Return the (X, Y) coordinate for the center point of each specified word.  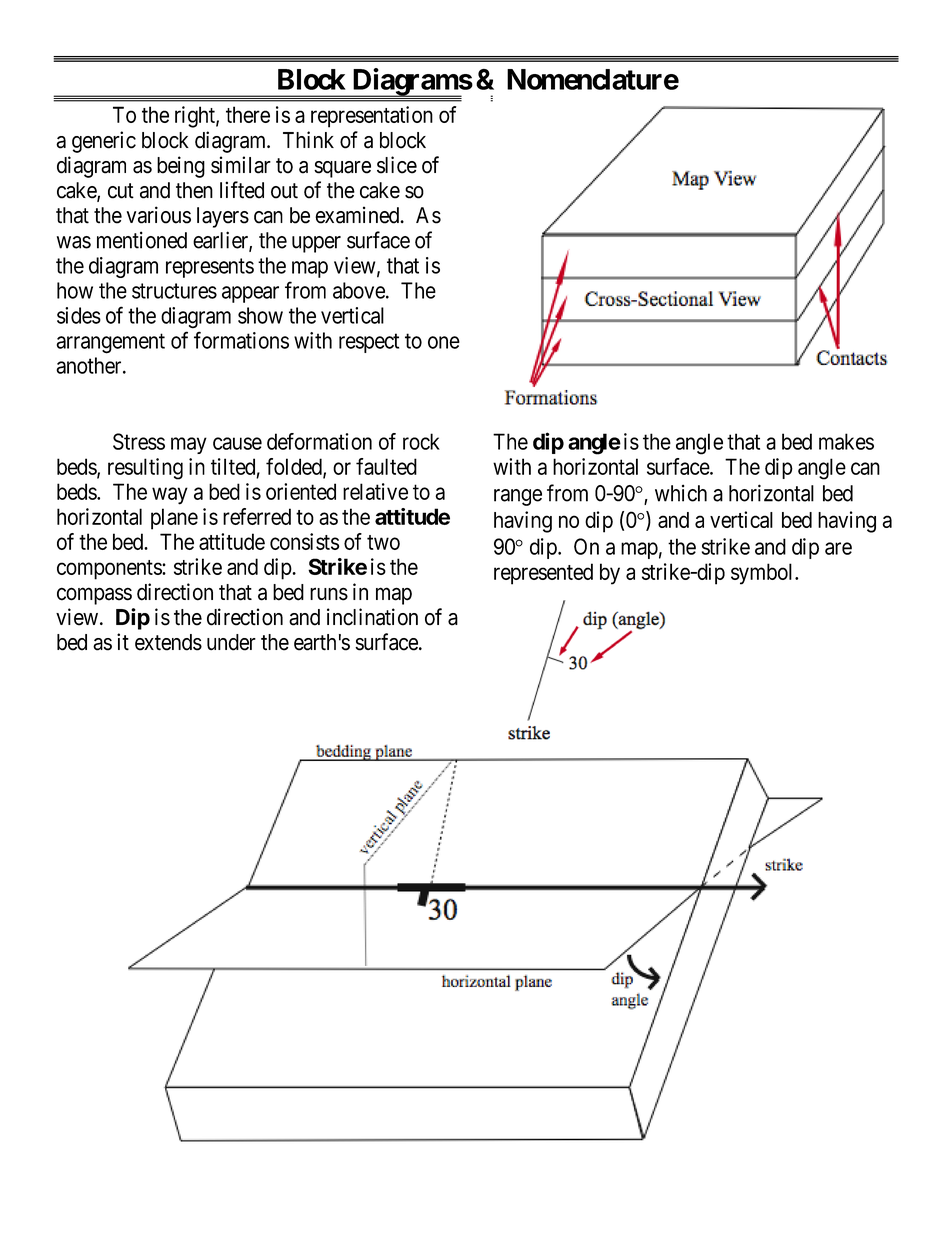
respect (369, 343)
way (170, 496)
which (681, 493)
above (359, 290)
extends (168, 642)
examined (358, 215)
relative (375, 491)
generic (104, 142)
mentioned (142, 240)
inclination (372, 617)
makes (846, 441)
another (90, 365)
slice (397, 165)
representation (372, 117)
